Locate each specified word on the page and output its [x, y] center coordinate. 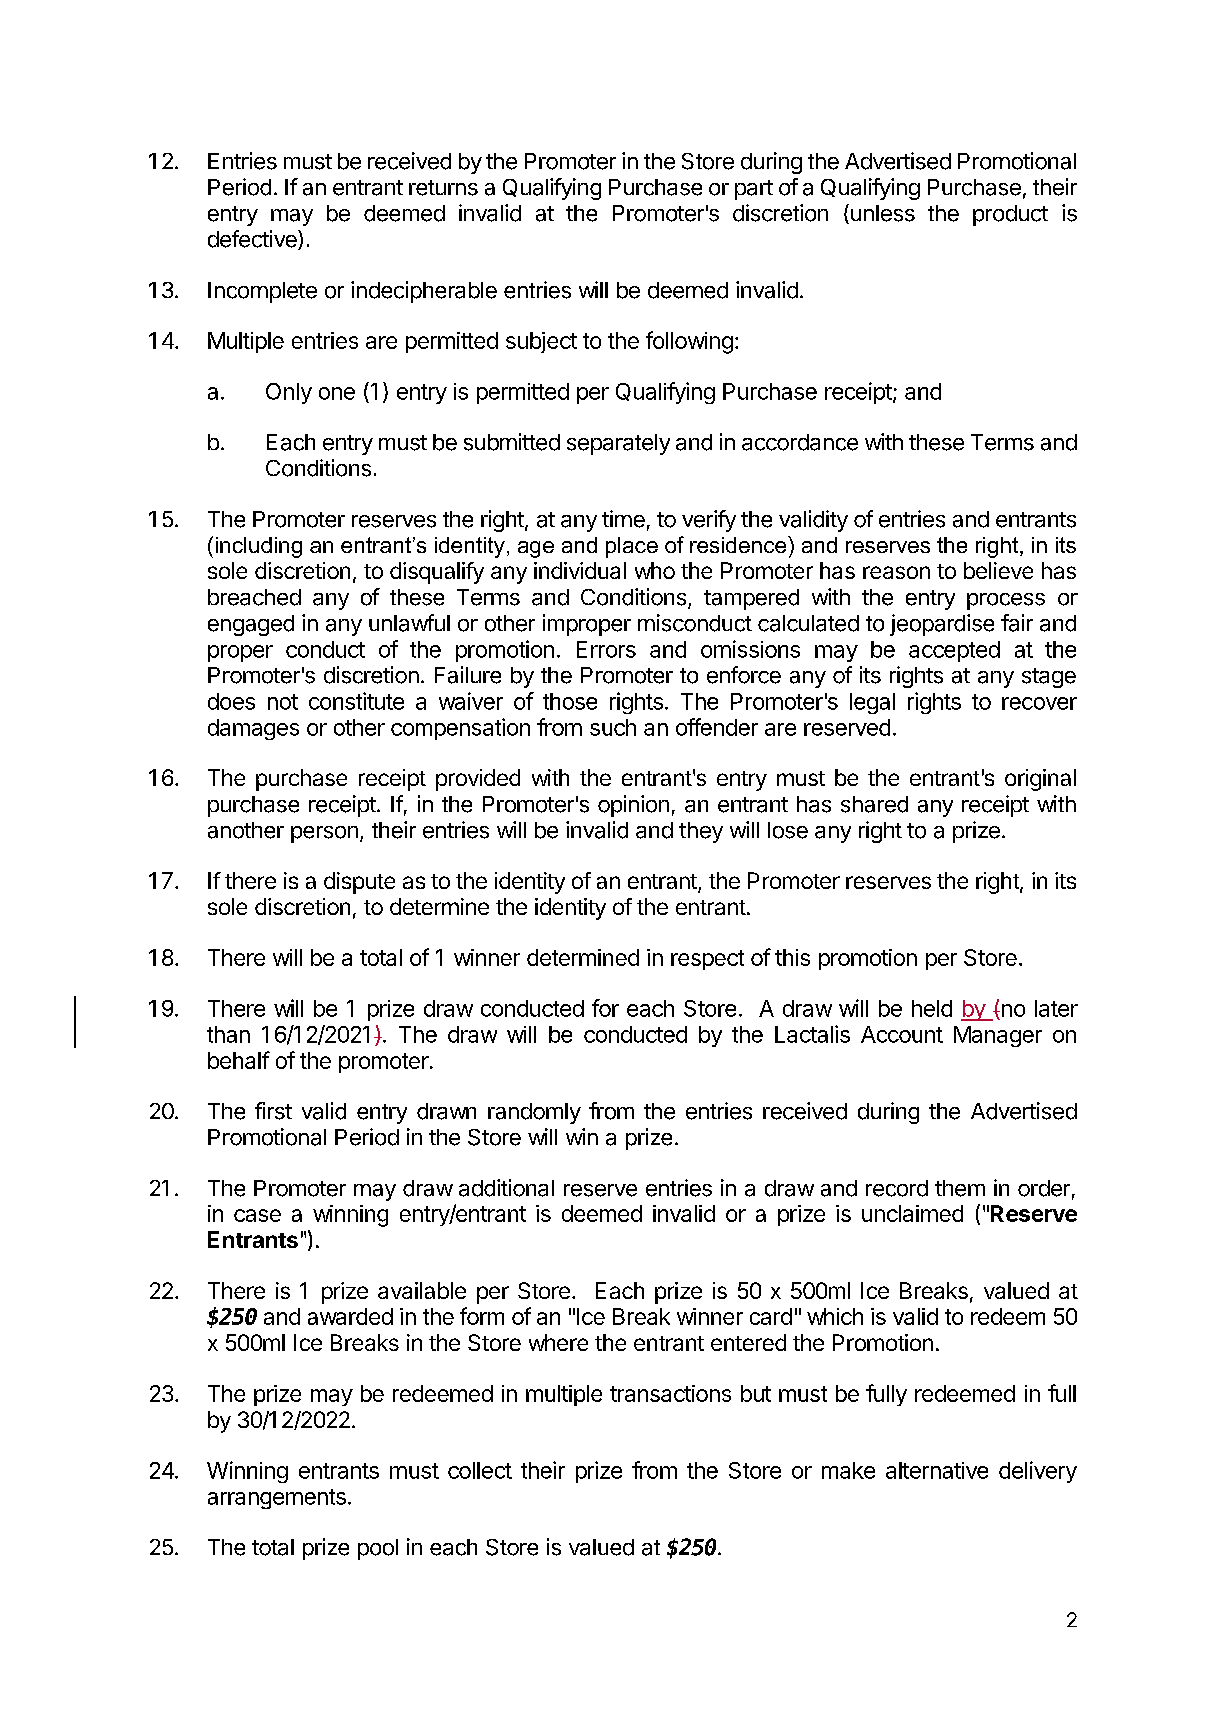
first [273, 1111]
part [754, 190]
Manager [998, 1036]
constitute [356, 701]
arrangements [277, 1499]
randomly [534, 1113]
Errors [606, 649]
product [1010, 215]
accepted [954, 651]
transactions [670, 1393]
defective [253, 240]
